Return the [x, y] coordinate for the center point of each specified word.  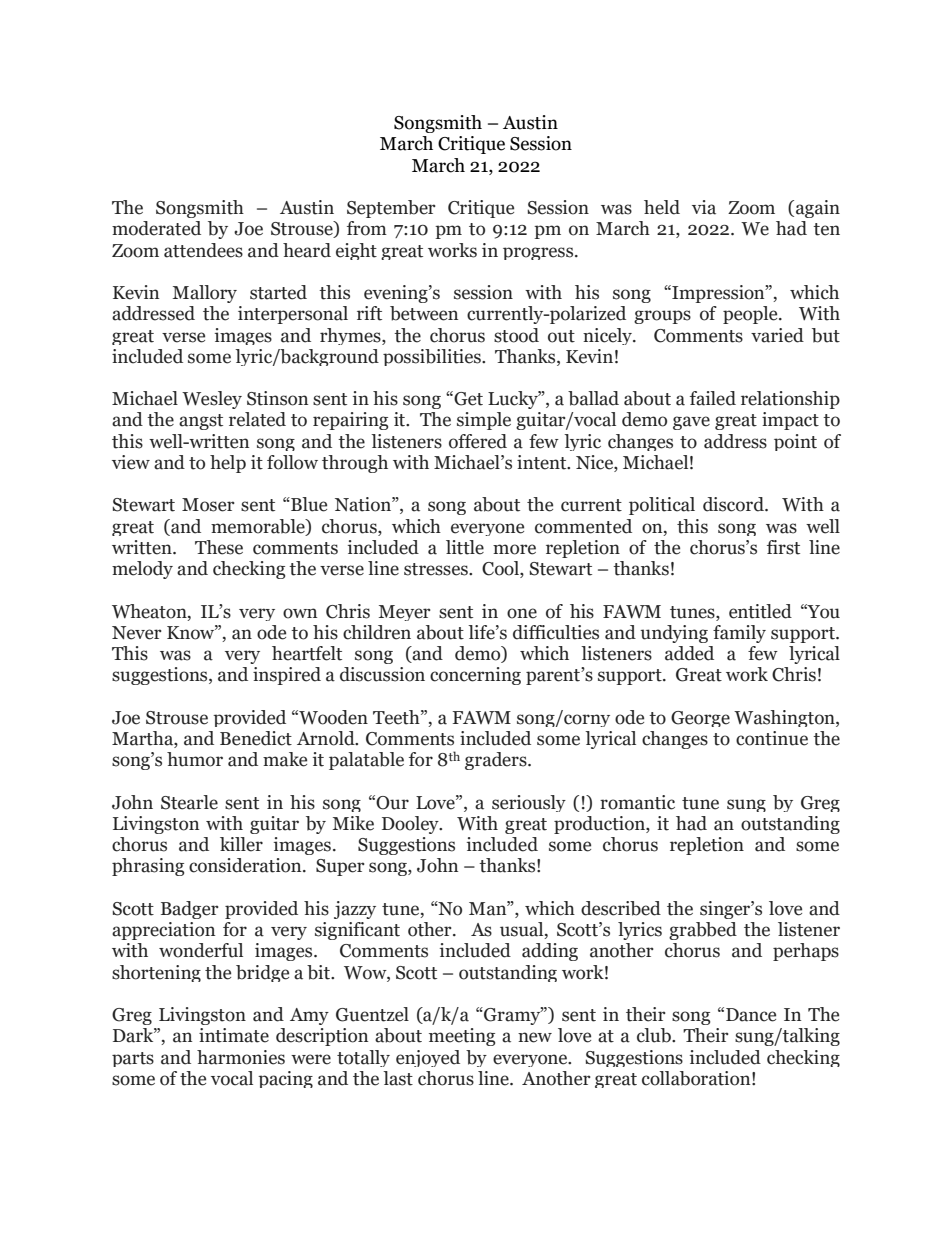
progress [539, 253]
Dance [751, 1015]
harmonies [241, 1057]
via [704, 207]
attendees [203, 250]
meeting [462, 1037]
